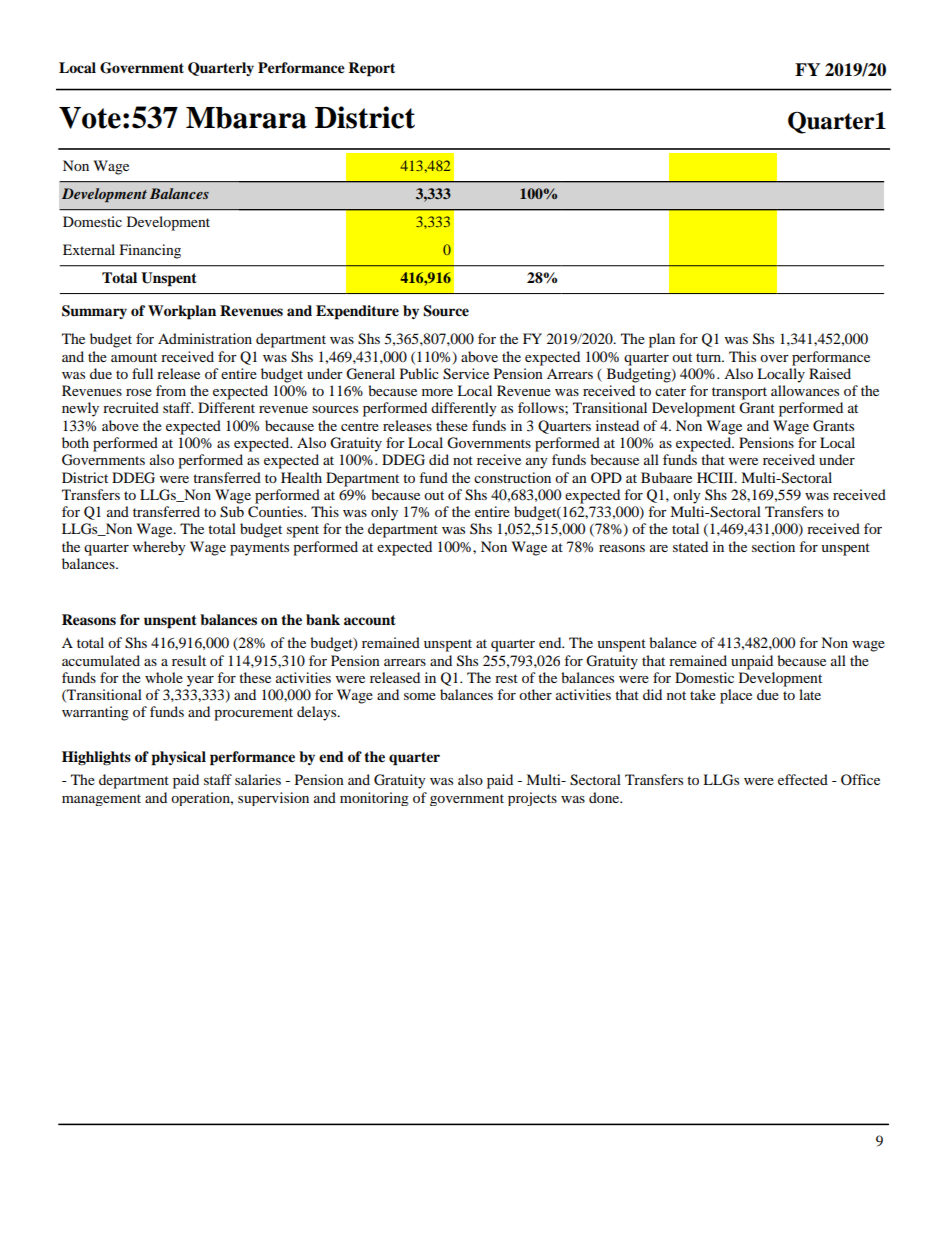 The height and width of the image is (1233, 952). I want to click on Report, so click(371, 69).
